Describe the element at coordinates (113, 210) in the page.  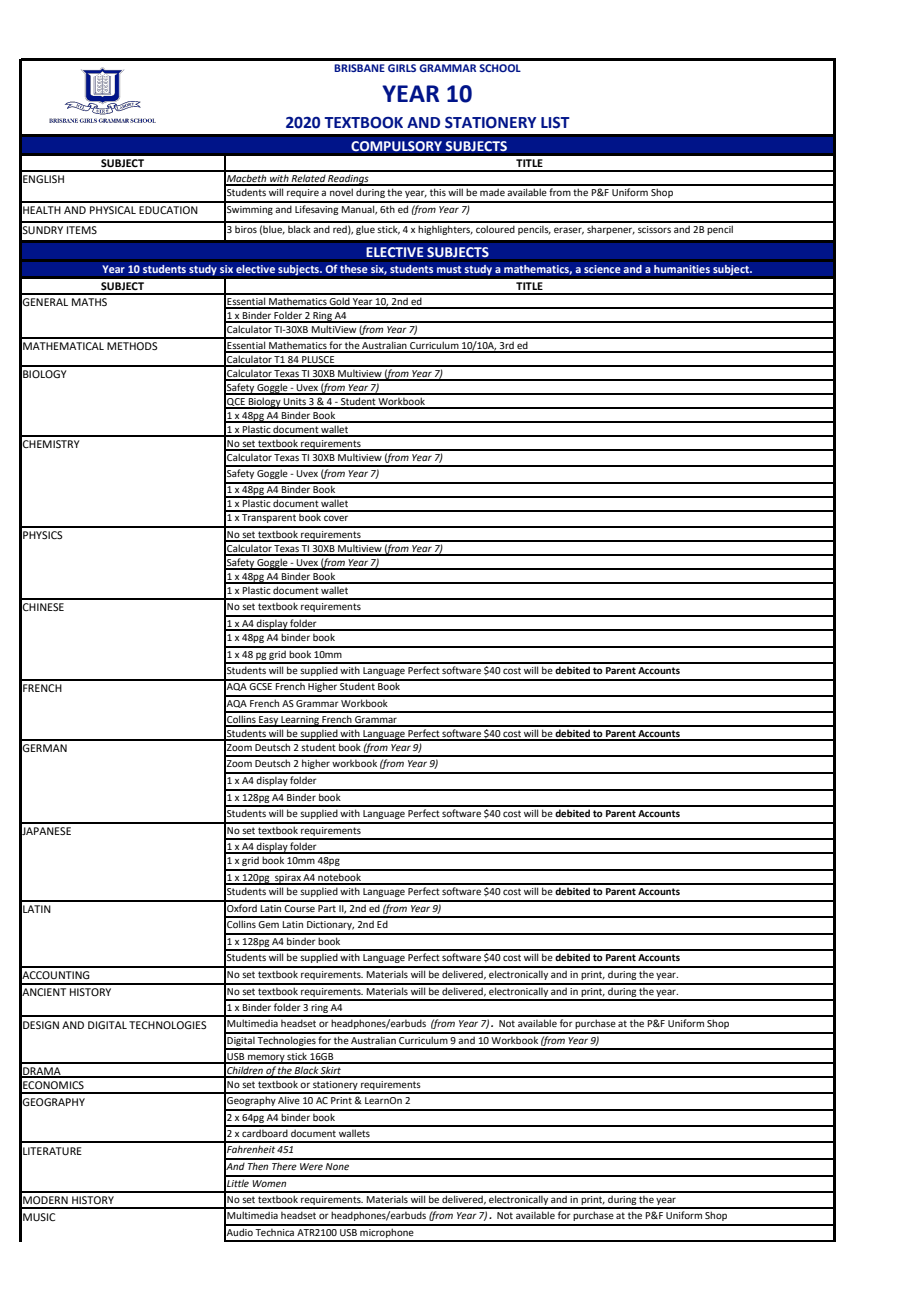
I see `PHYSICAL` at that location.
